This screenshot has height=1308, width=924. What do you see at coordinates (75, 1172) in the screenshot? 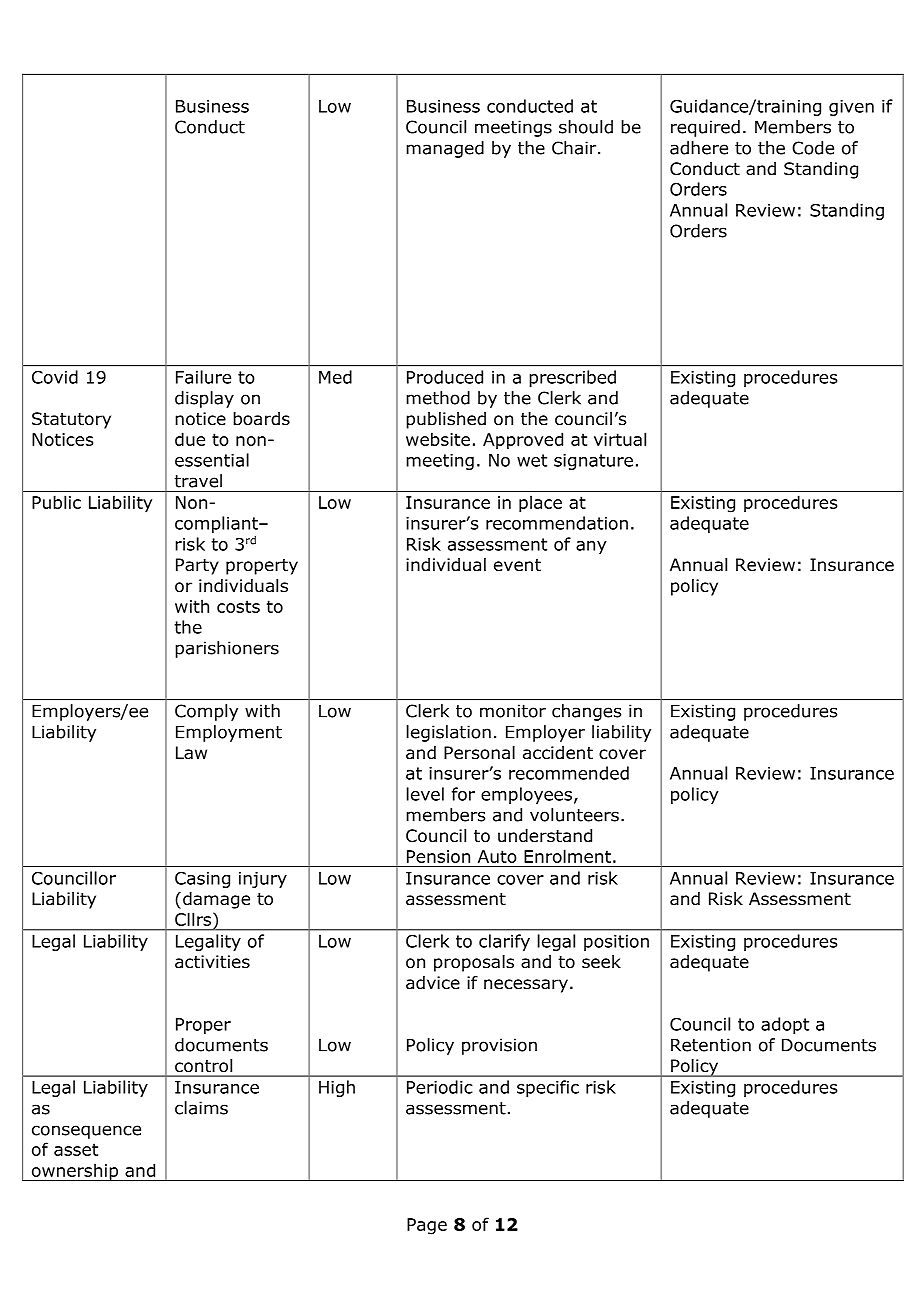
I see `ownership` at bounding box center [75, 1172].
